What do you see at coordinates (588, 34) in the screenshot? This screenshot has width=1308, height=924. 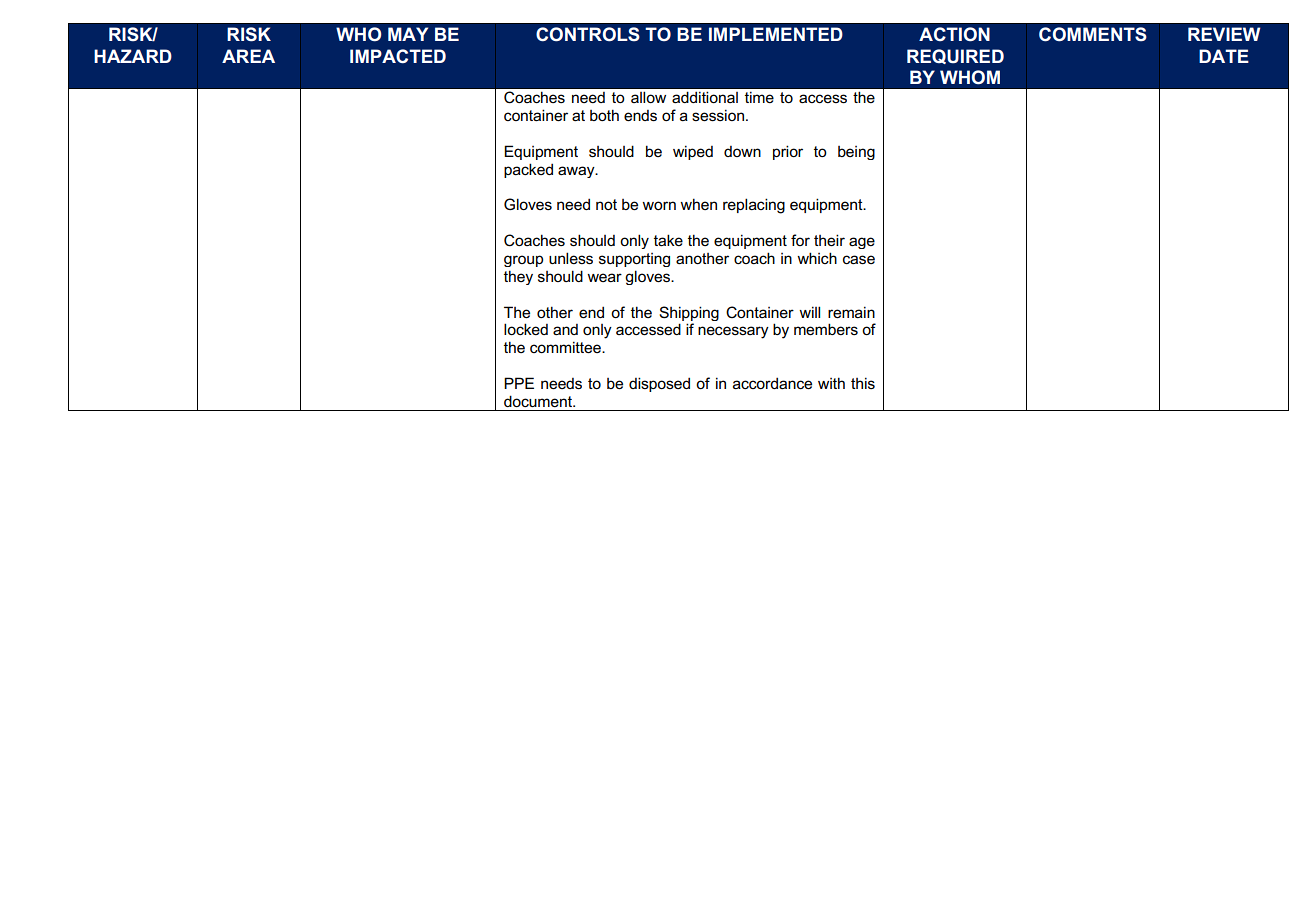 I see `CONTROLS` at bounding box center [588, 34].
